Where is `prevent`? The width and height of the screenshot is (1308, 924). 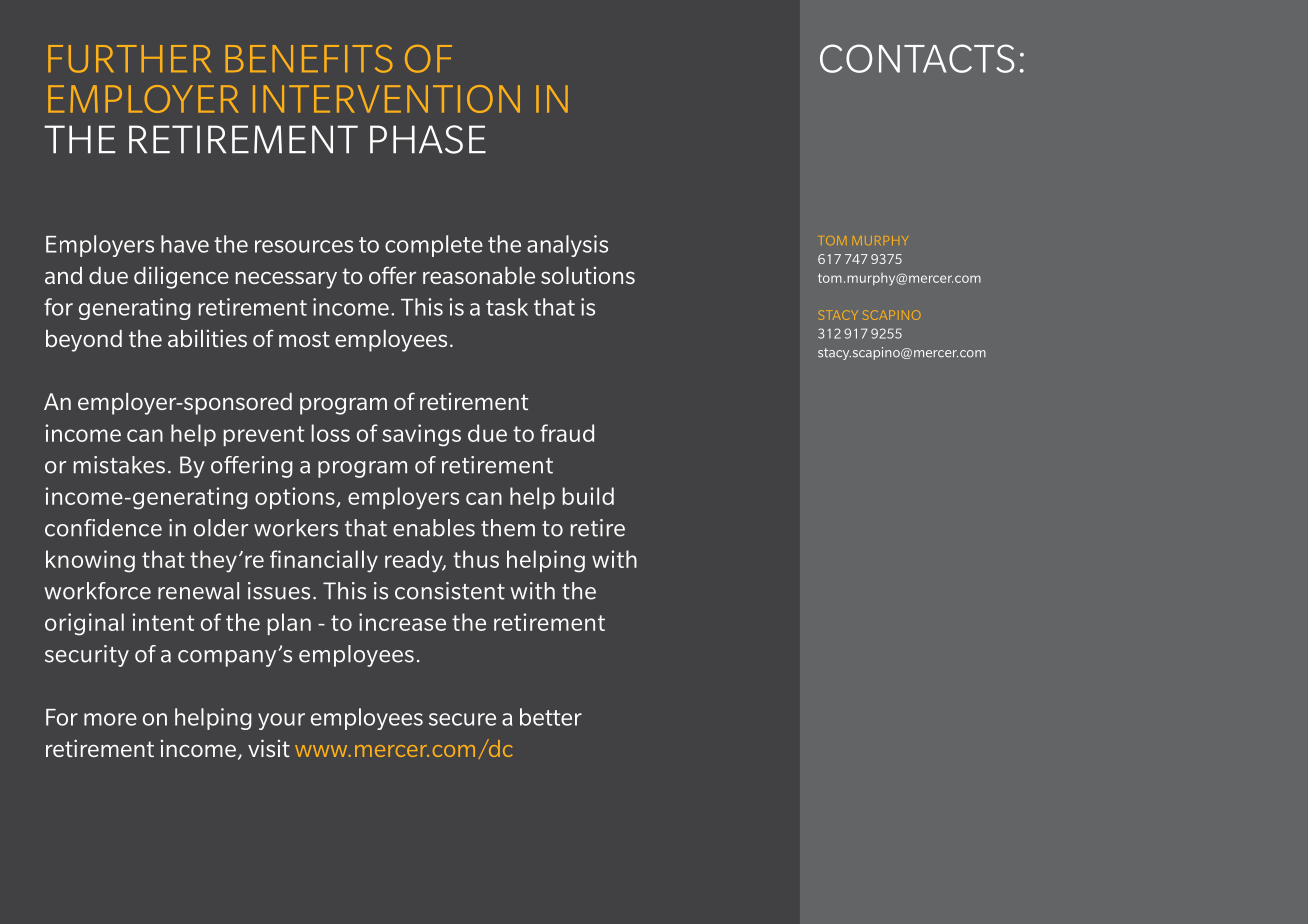
prevent is located at coordinates (264, 436).
